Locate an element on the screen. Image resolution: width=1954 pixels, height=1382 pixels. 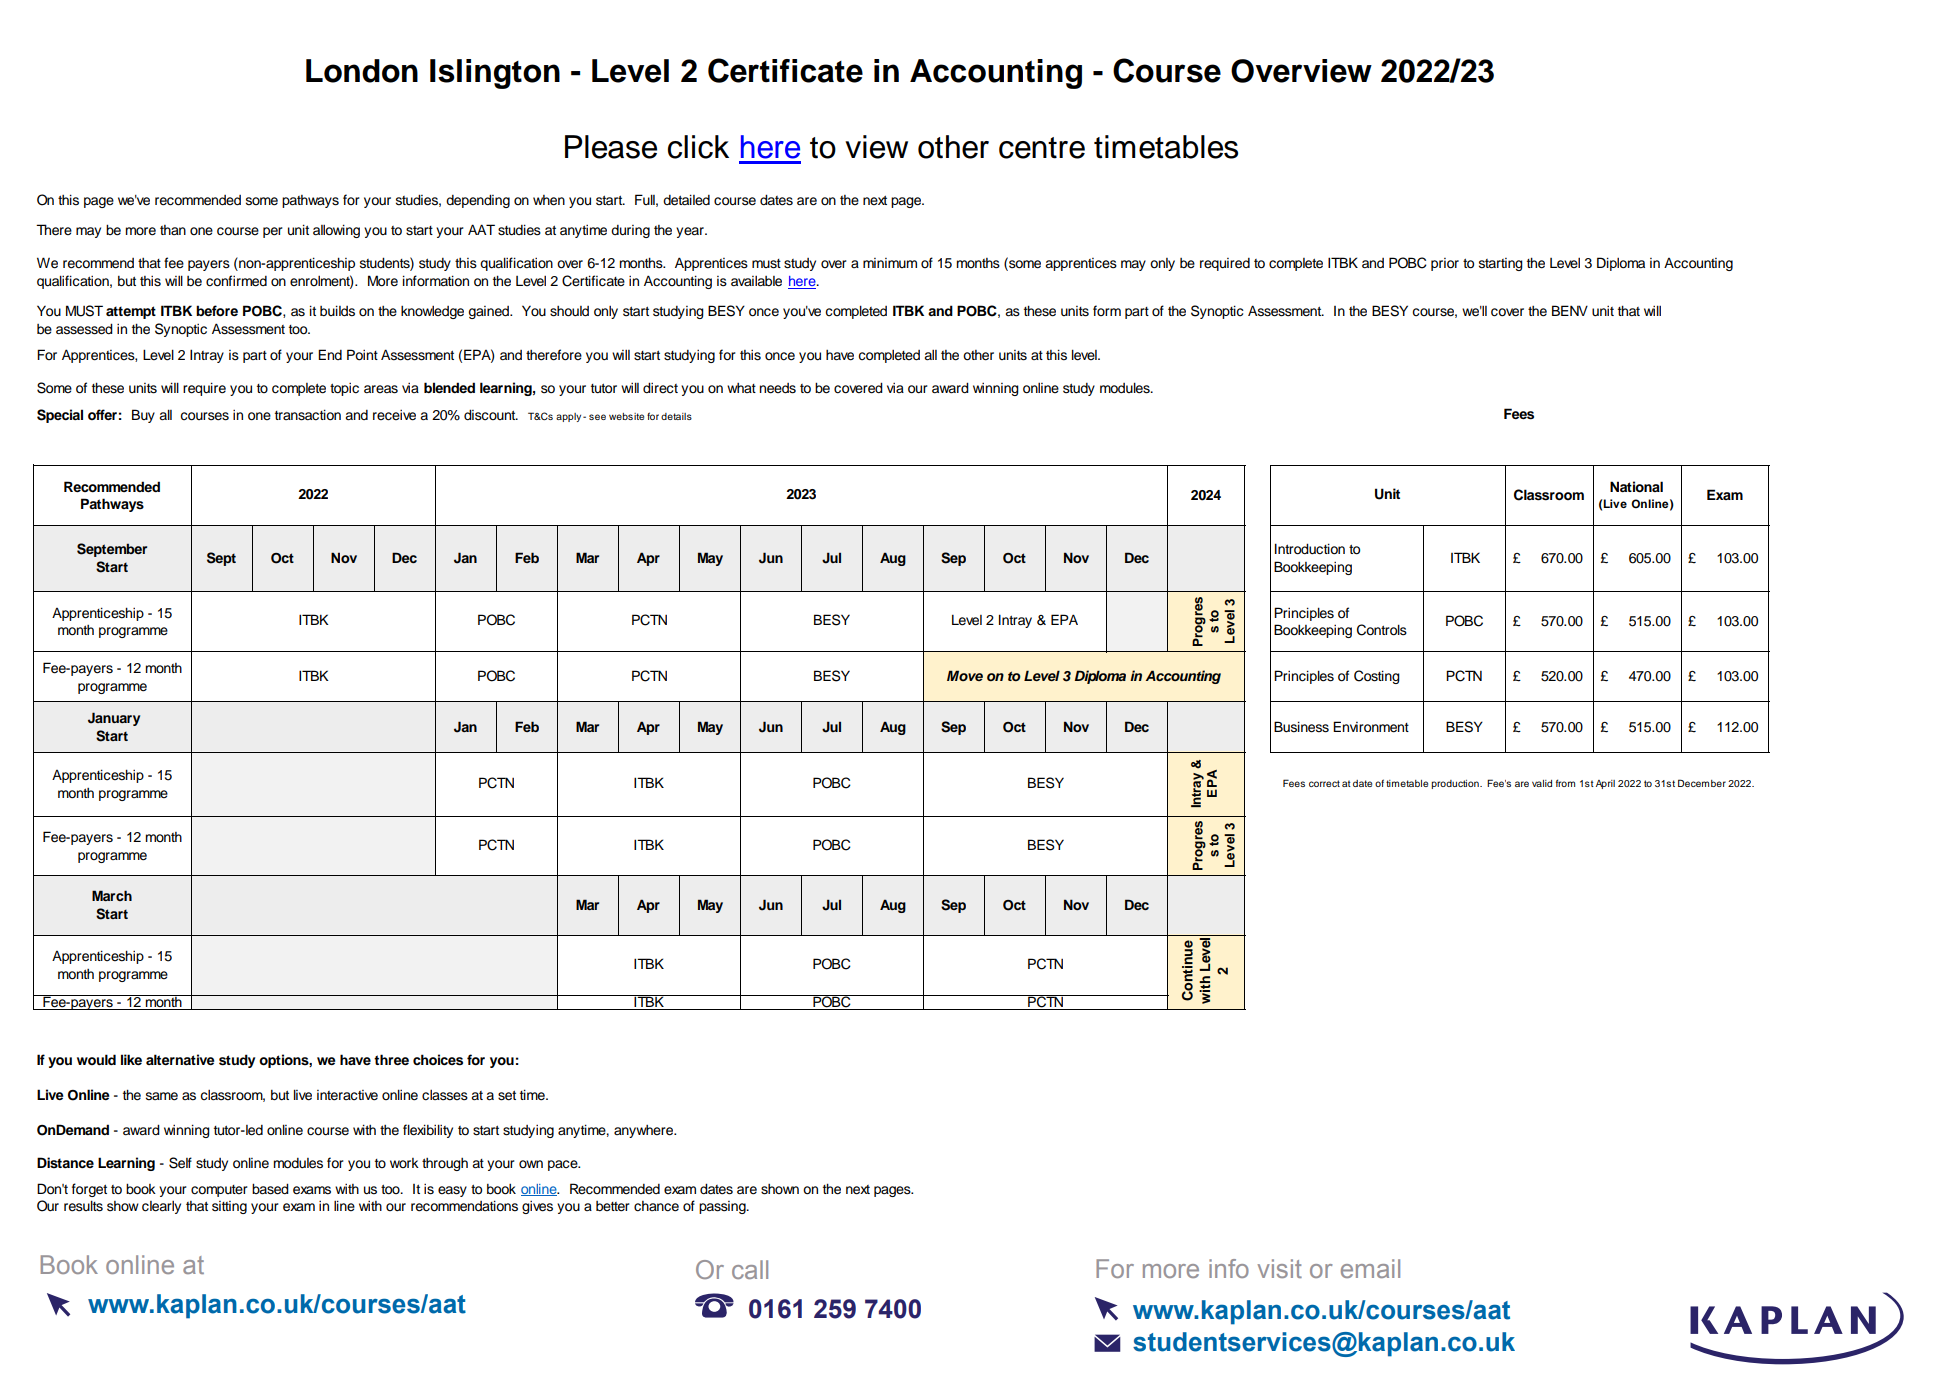
prior is located at coordinates (1445, 264).
